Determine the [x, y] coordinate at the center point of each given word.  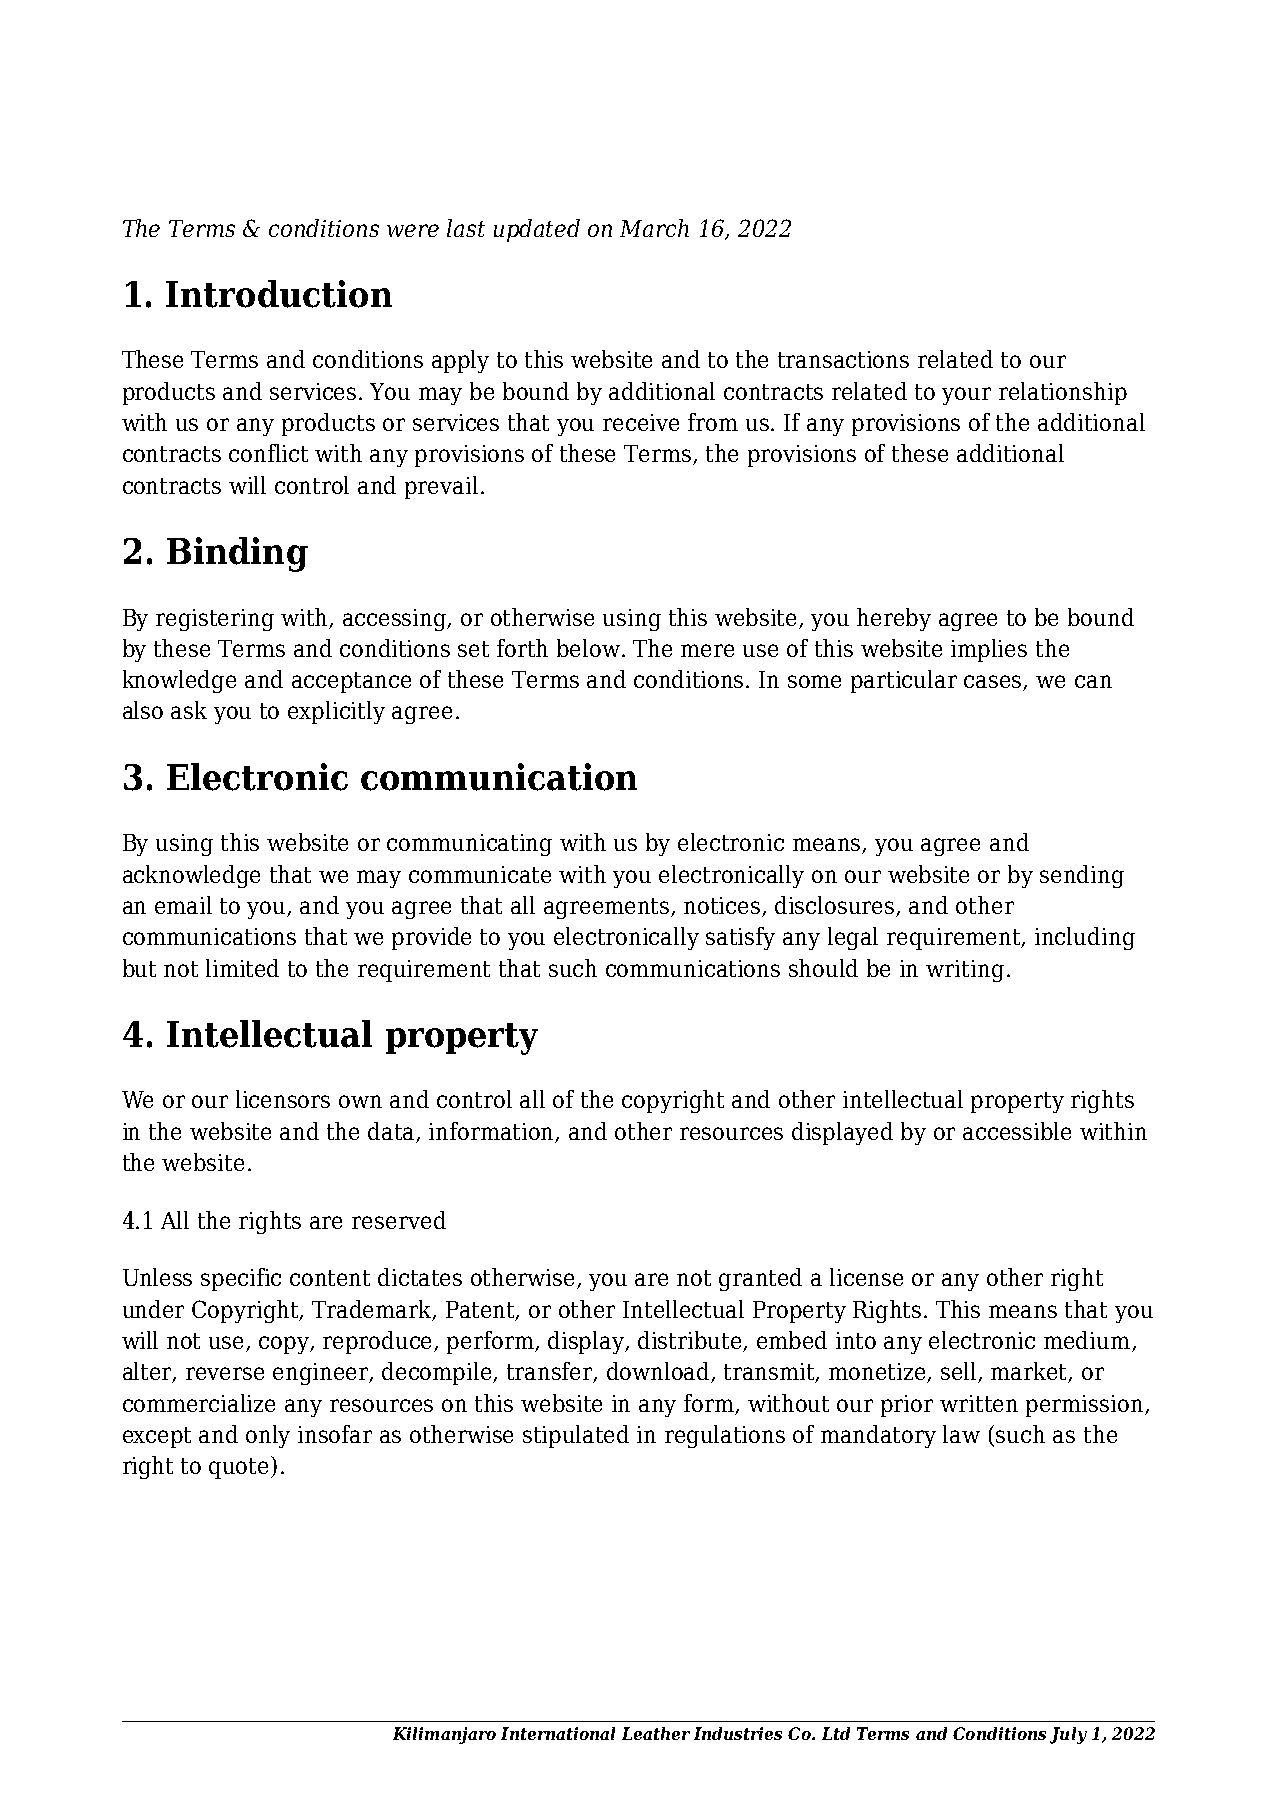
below [590, 648]
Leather [656, 1733]
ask [189, 710]
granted [760, 1279]
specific [241, 1279]
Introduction [279, 294]
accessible [1017, 1131]
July [1068, 1735]
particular [904, 681]
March [654, 228]
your [966, 396]
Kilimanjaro [444, 1735]
